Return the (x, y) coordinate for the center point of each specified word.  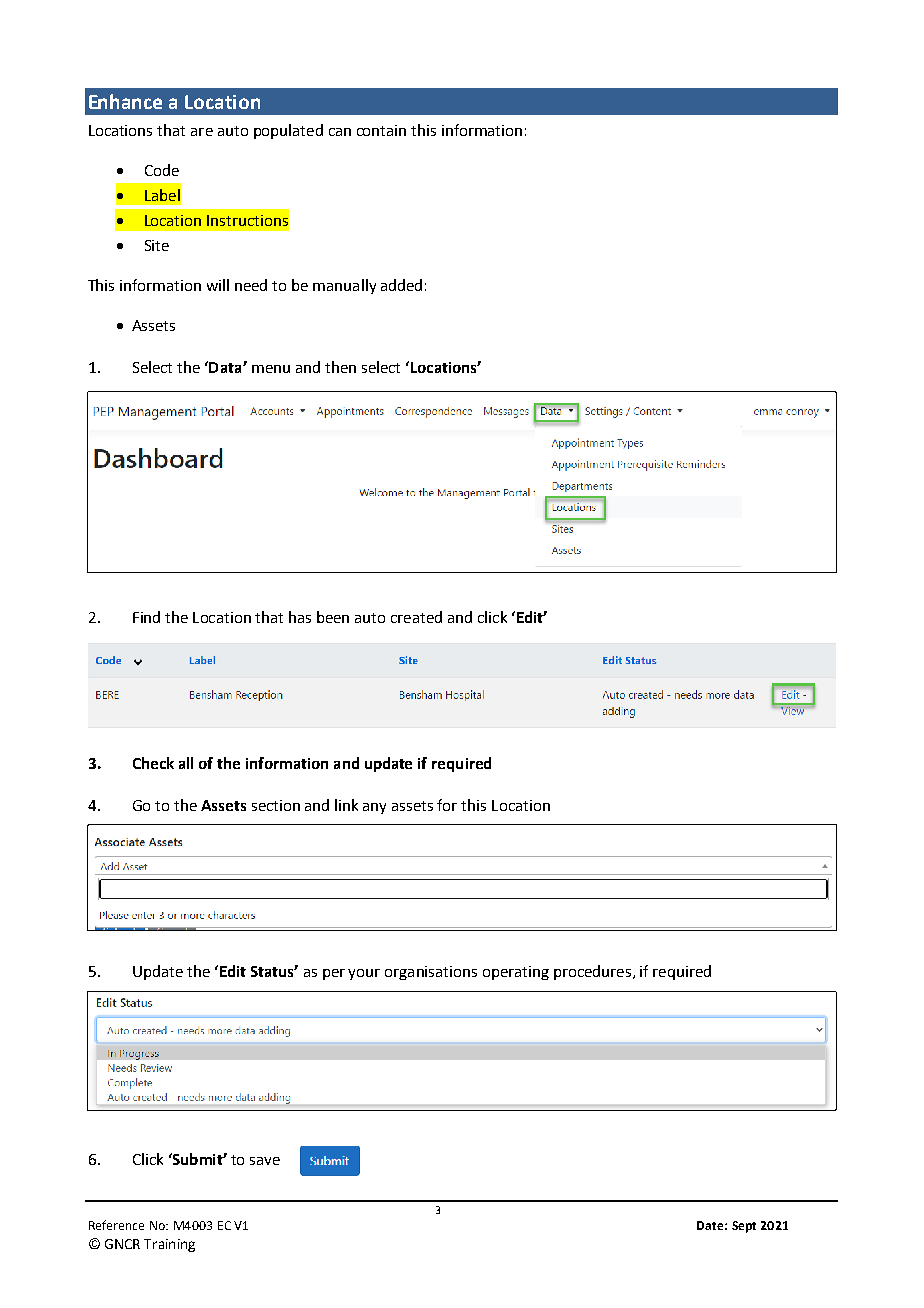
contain (381, 130)
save (265, 1161)
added (401, 285)
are (202, 132)
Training (169, 1245)
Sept (744, 1227)
